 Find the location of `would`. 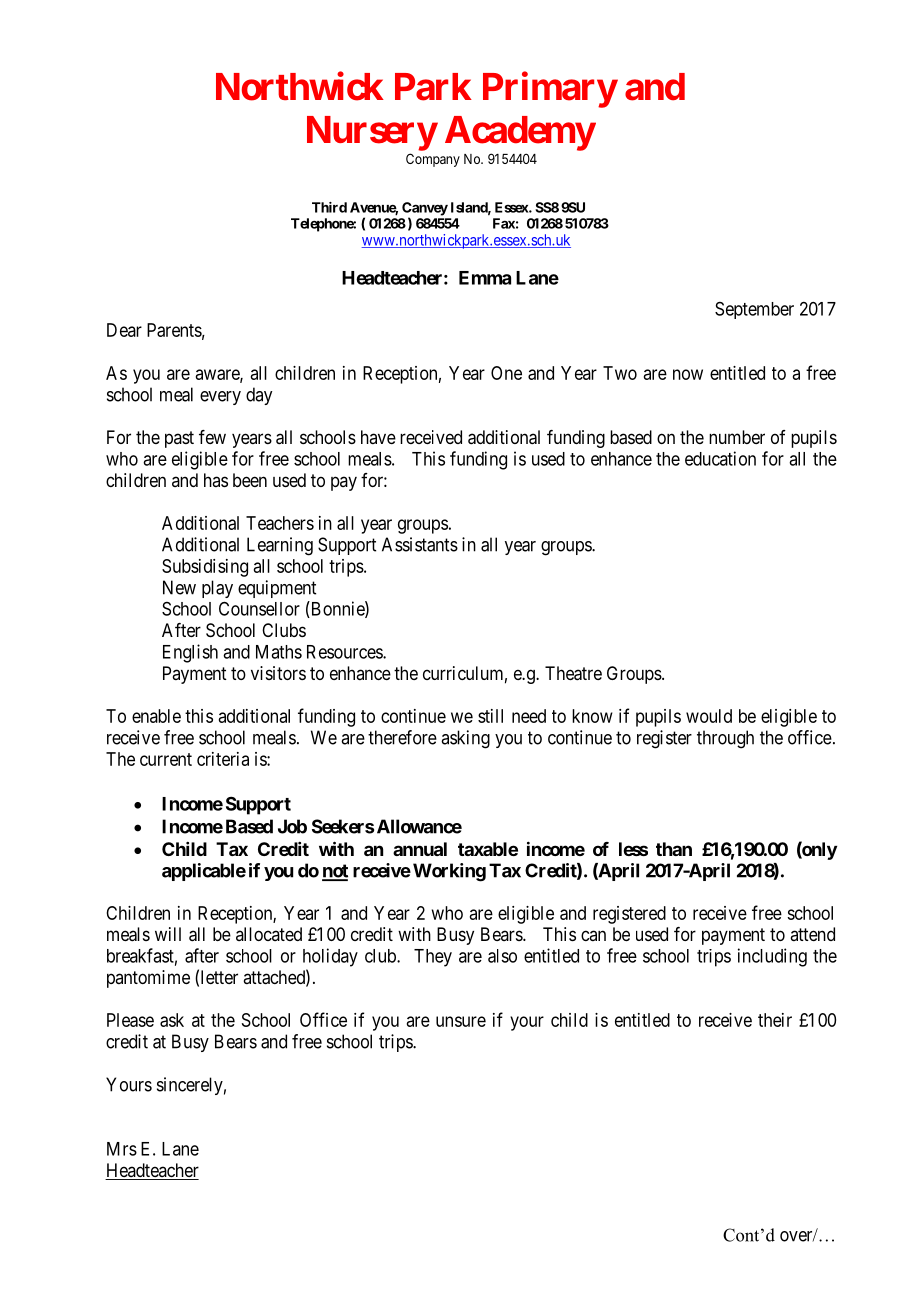

would is located at coordinates (709, 716).
